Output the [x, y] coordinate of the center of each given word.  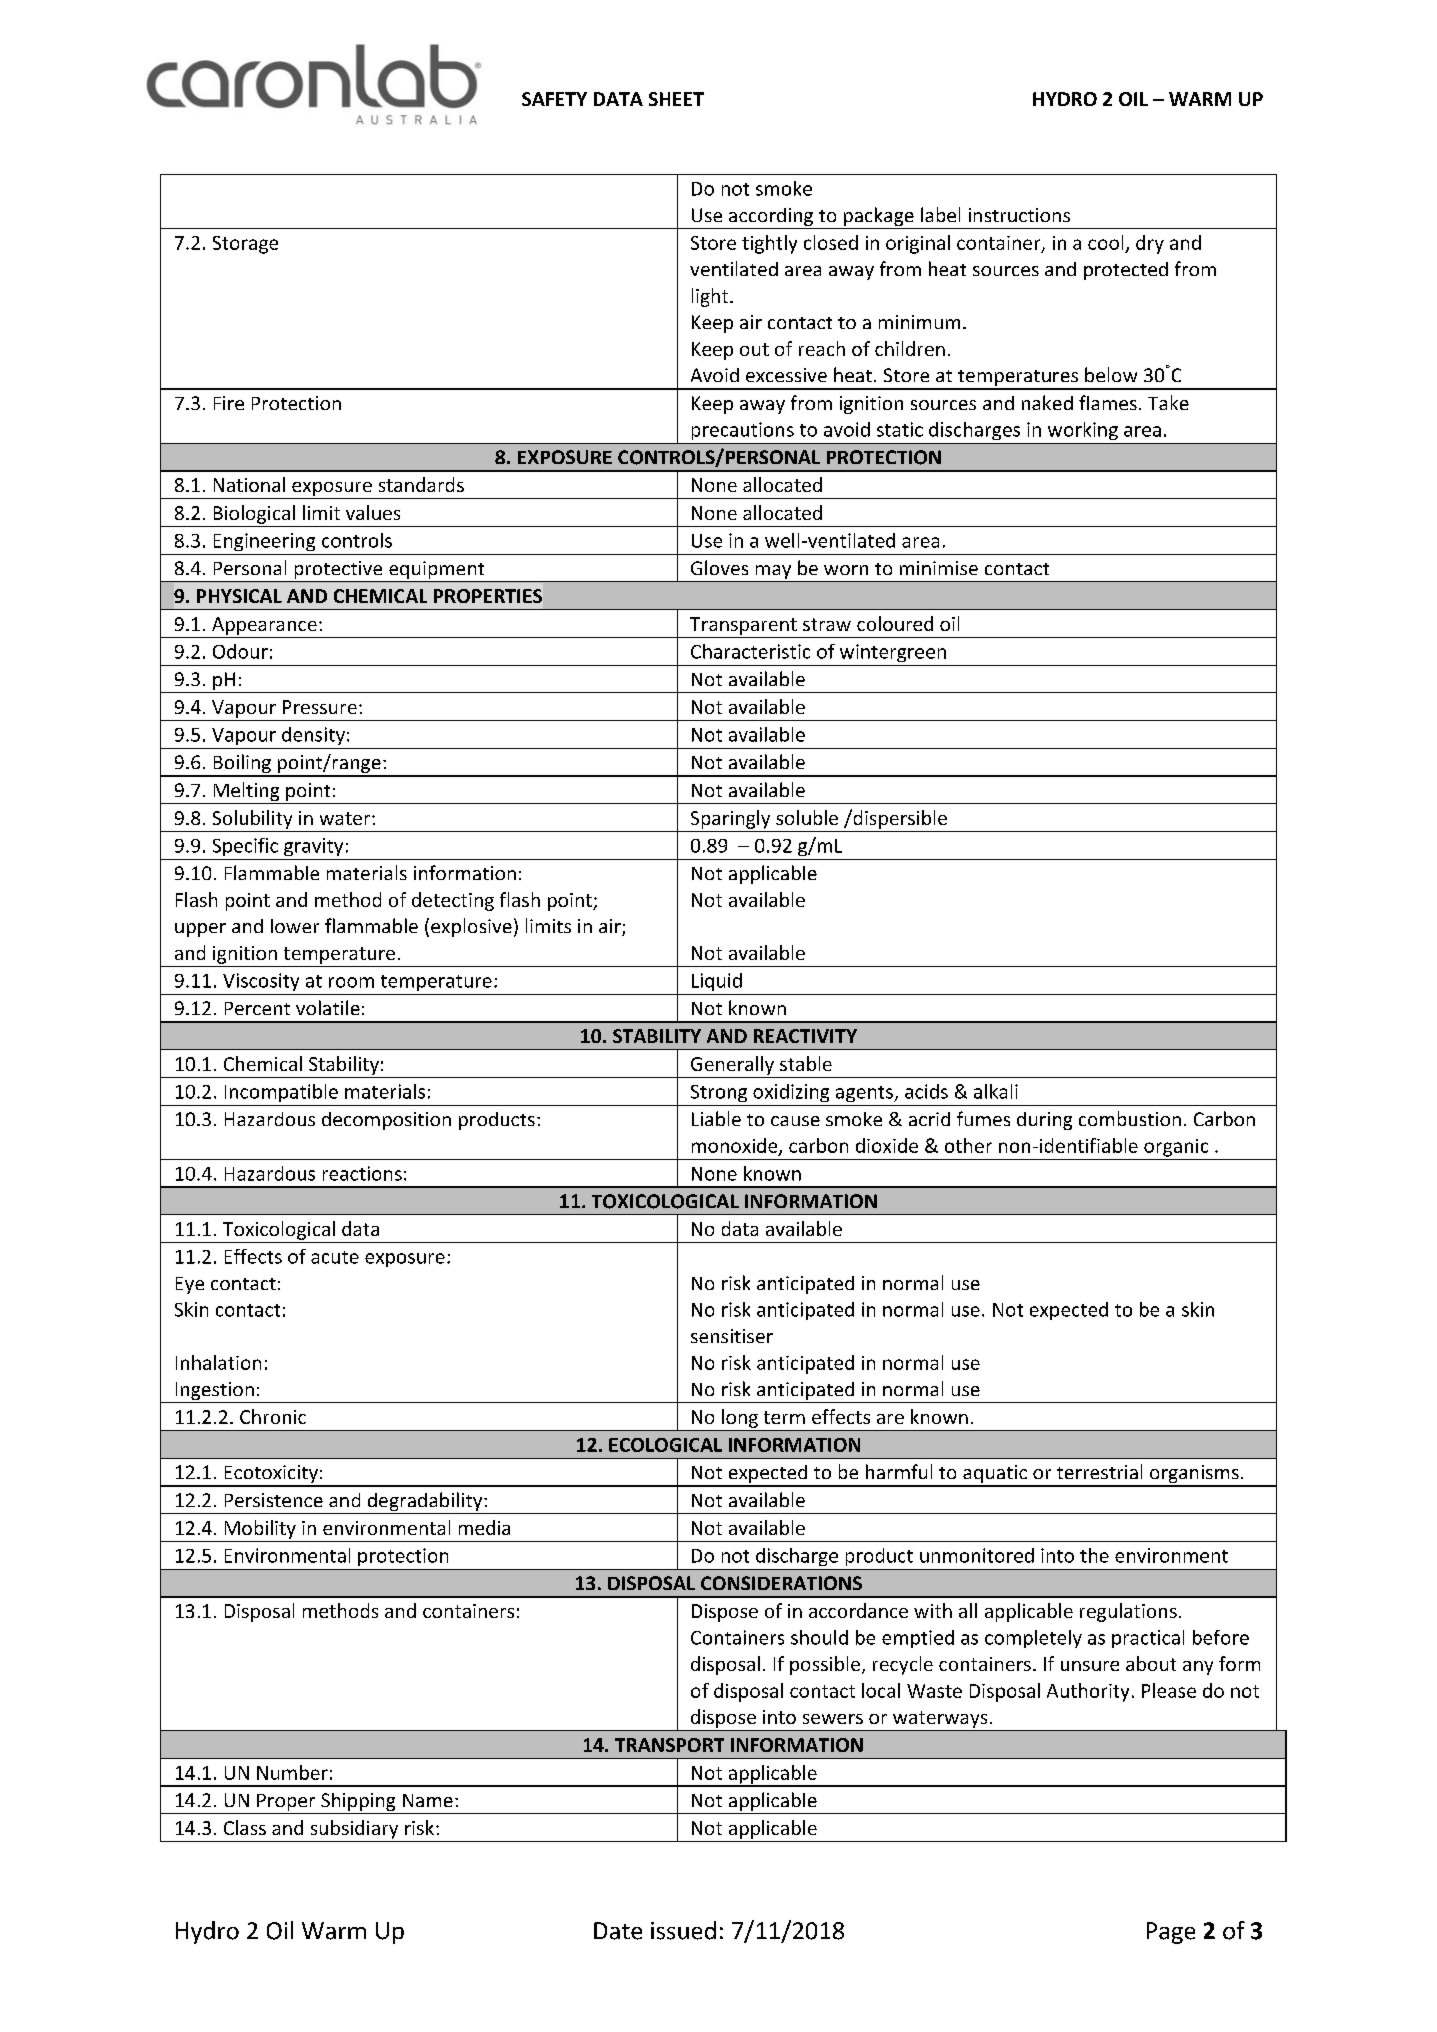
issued [683, 1930]
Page [1171, 1933]
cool [1105, 242]
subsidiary [354, 1829]
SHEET [676, 99]
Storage [245, 245]
